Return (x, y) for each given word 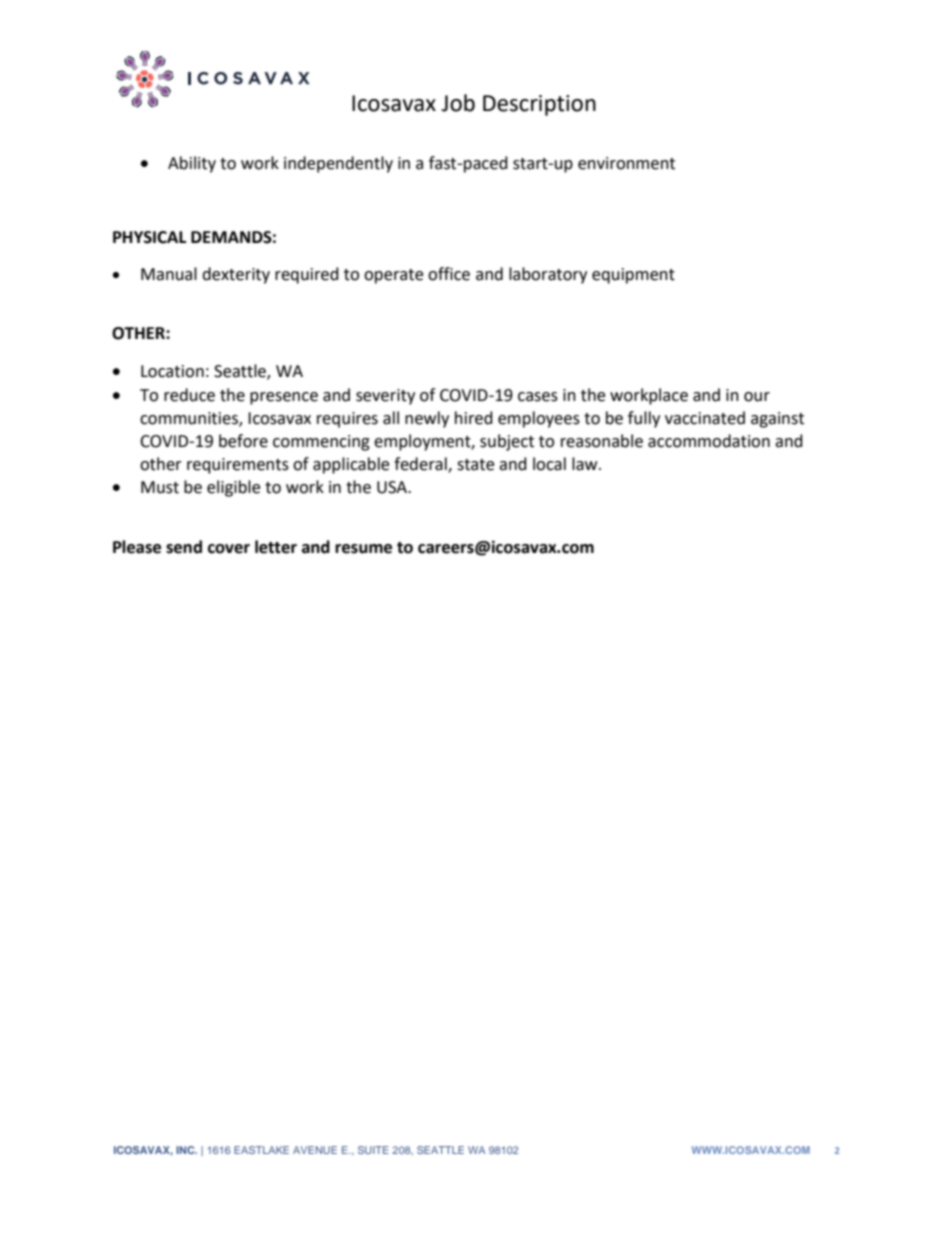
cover (229, 549)
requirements (238, 466)
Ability (192, 164)
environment (626, 163)
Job (458, 103)
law (586, 464)
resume (363, 549)
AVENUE (315, 1150)
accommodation (709, 441)
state (475, 465)
